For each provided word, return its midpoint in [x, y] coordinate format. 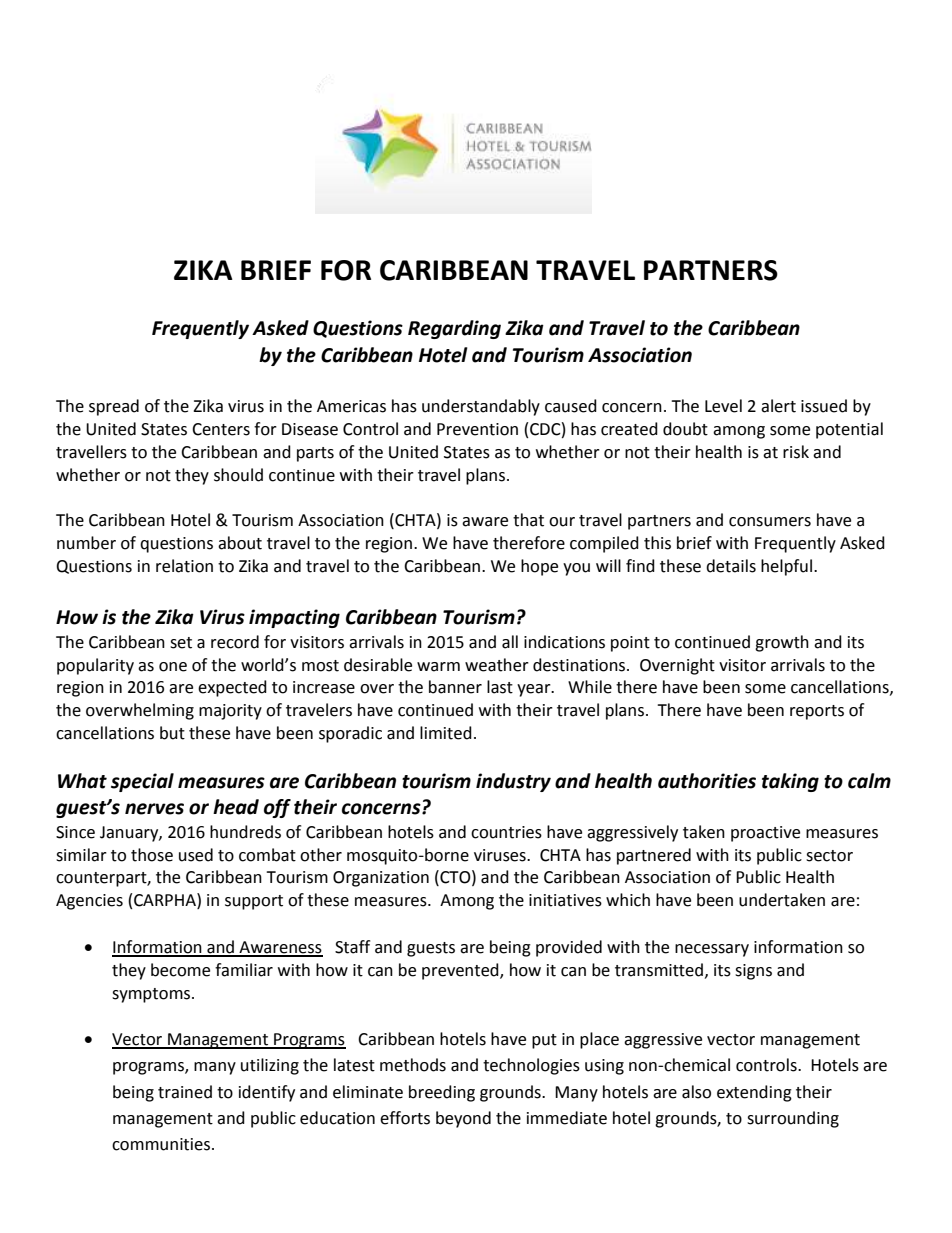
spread [114, 407]
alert [778, 406]
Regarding [454, 329]
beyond [463, 1119]
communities [161, 1144]
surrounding [793, 1119]
